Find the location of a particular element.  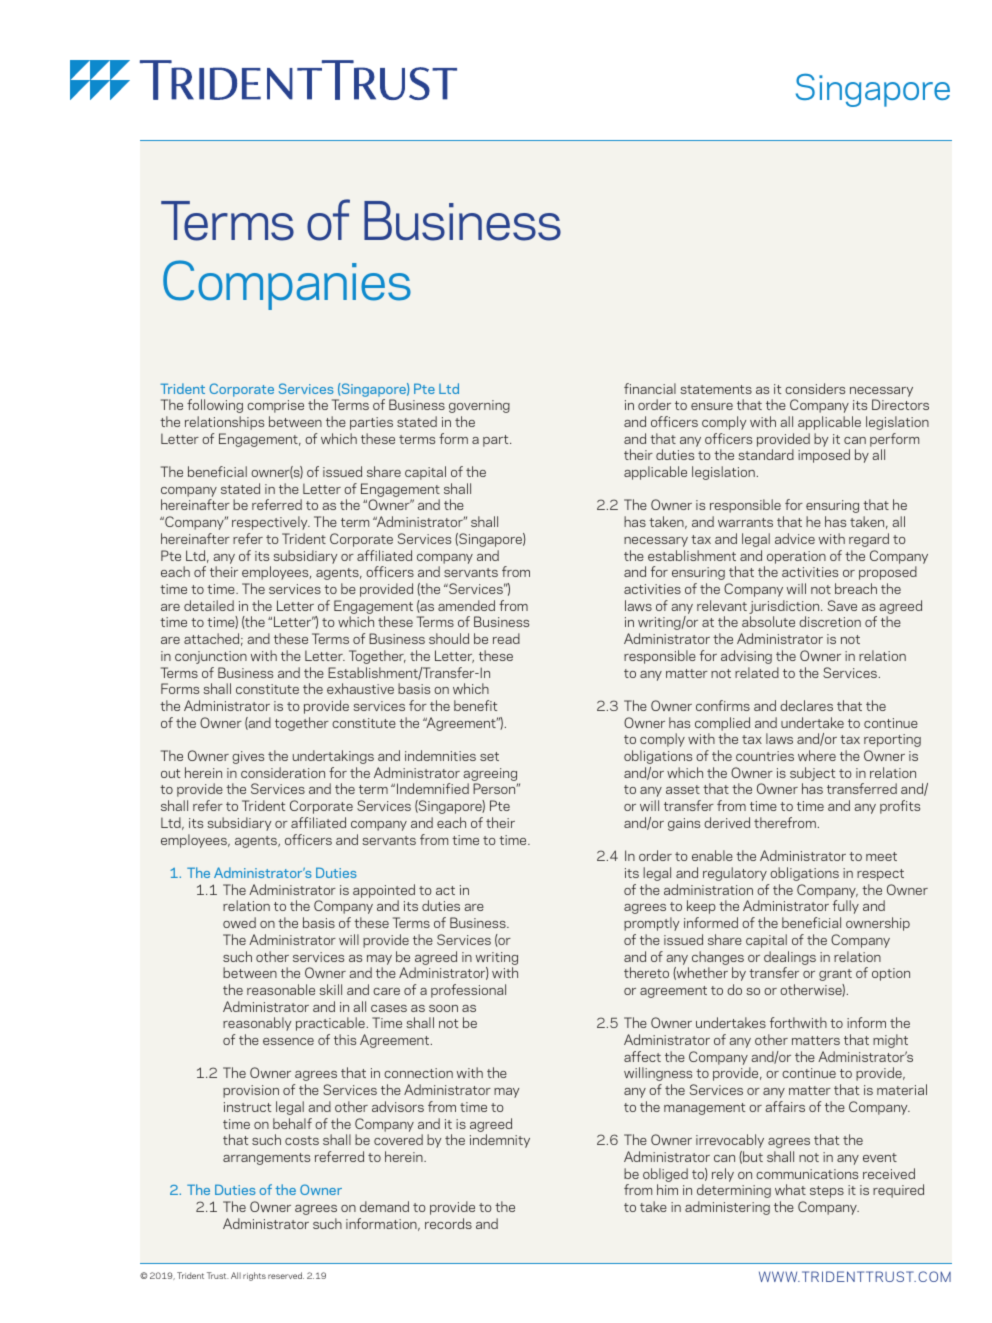

subject is located at coordinates (812, 775).
